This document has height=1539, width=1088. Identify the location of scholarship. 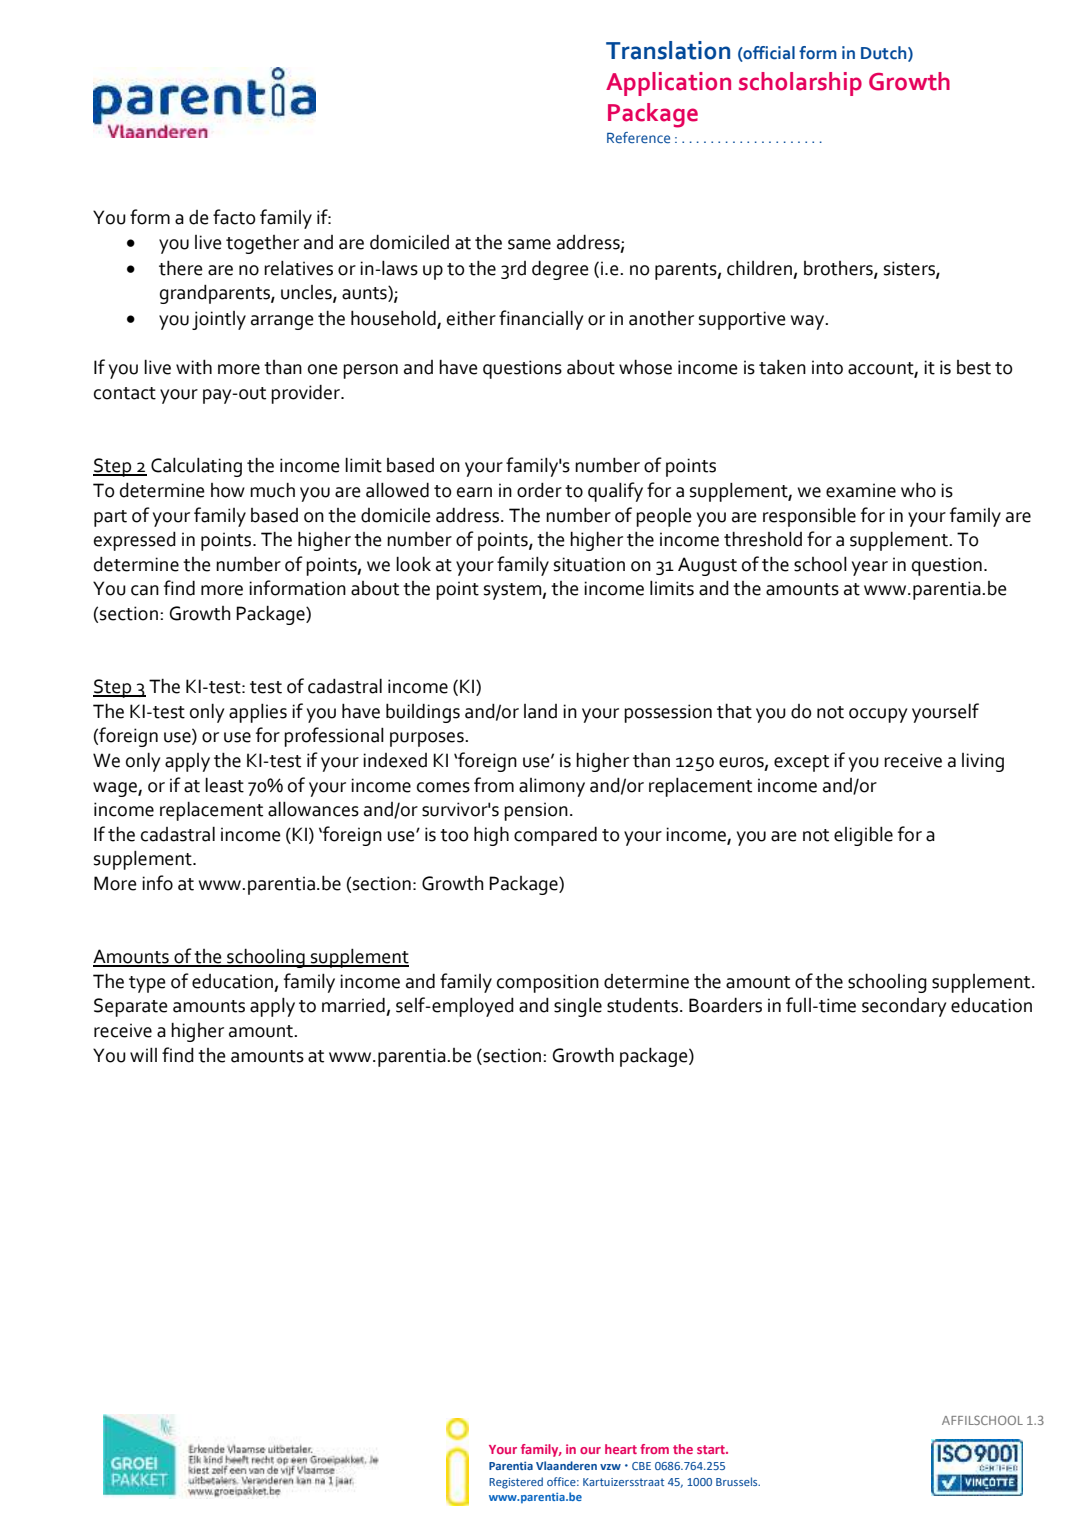
(800, 84).
